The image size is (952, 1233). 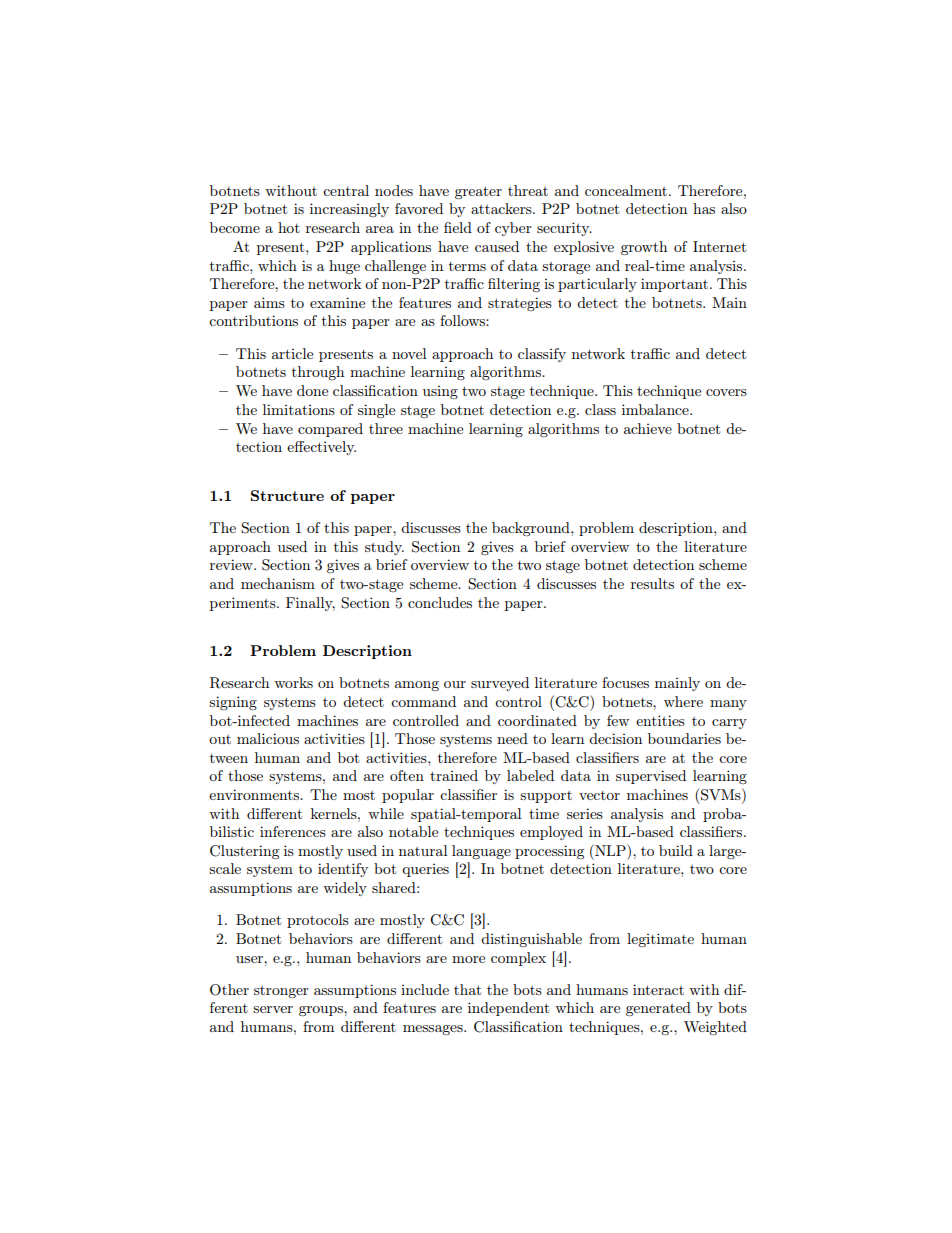 I want to click on mechanism, so click(x=278, y=583).
